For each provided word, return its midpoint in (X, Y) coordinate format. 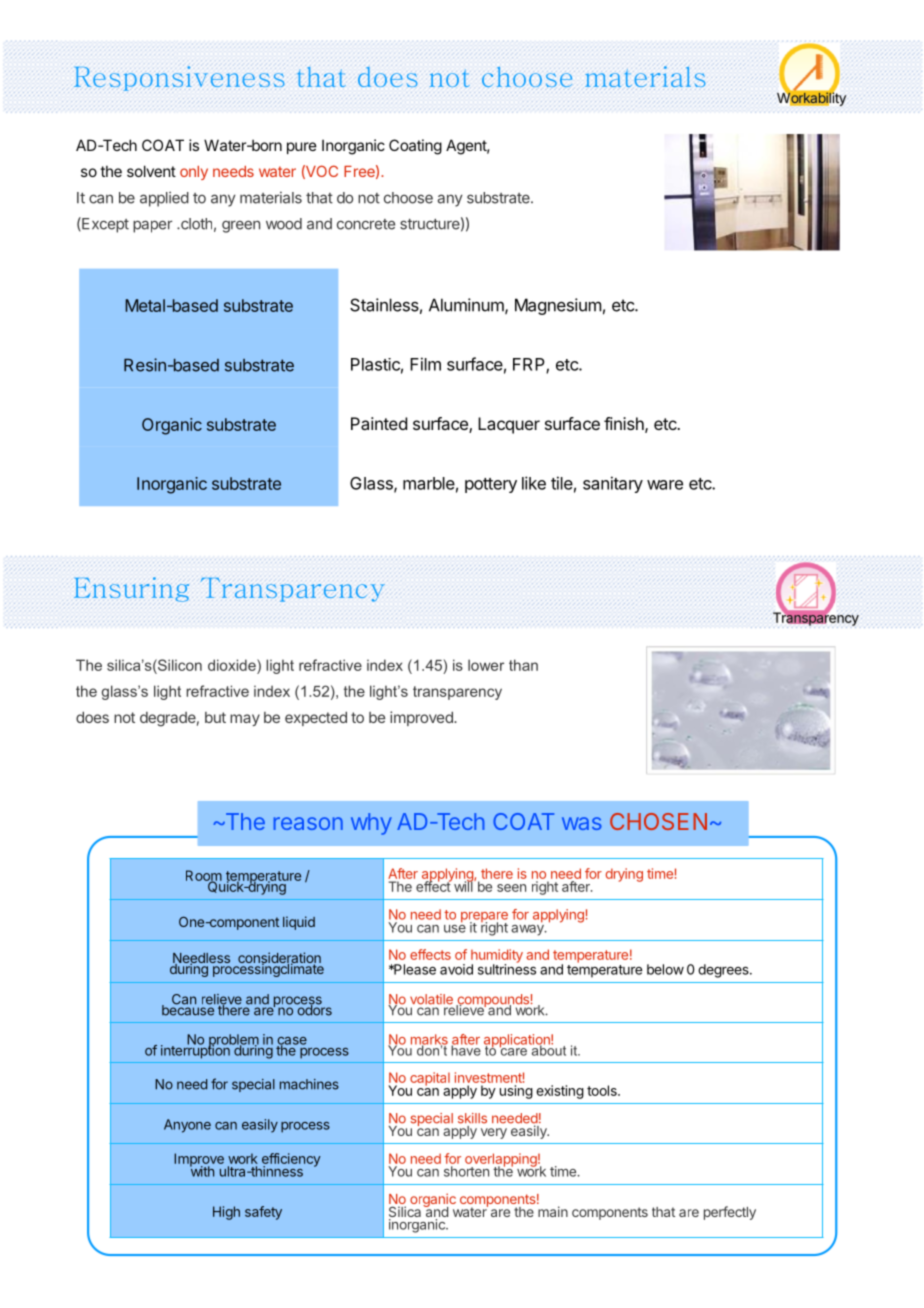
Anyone (187, 1126)
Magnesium (558, 306)
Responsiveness (179, 78)
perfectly (730, 1213)
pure (302, 148)
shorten (466, 1171)
